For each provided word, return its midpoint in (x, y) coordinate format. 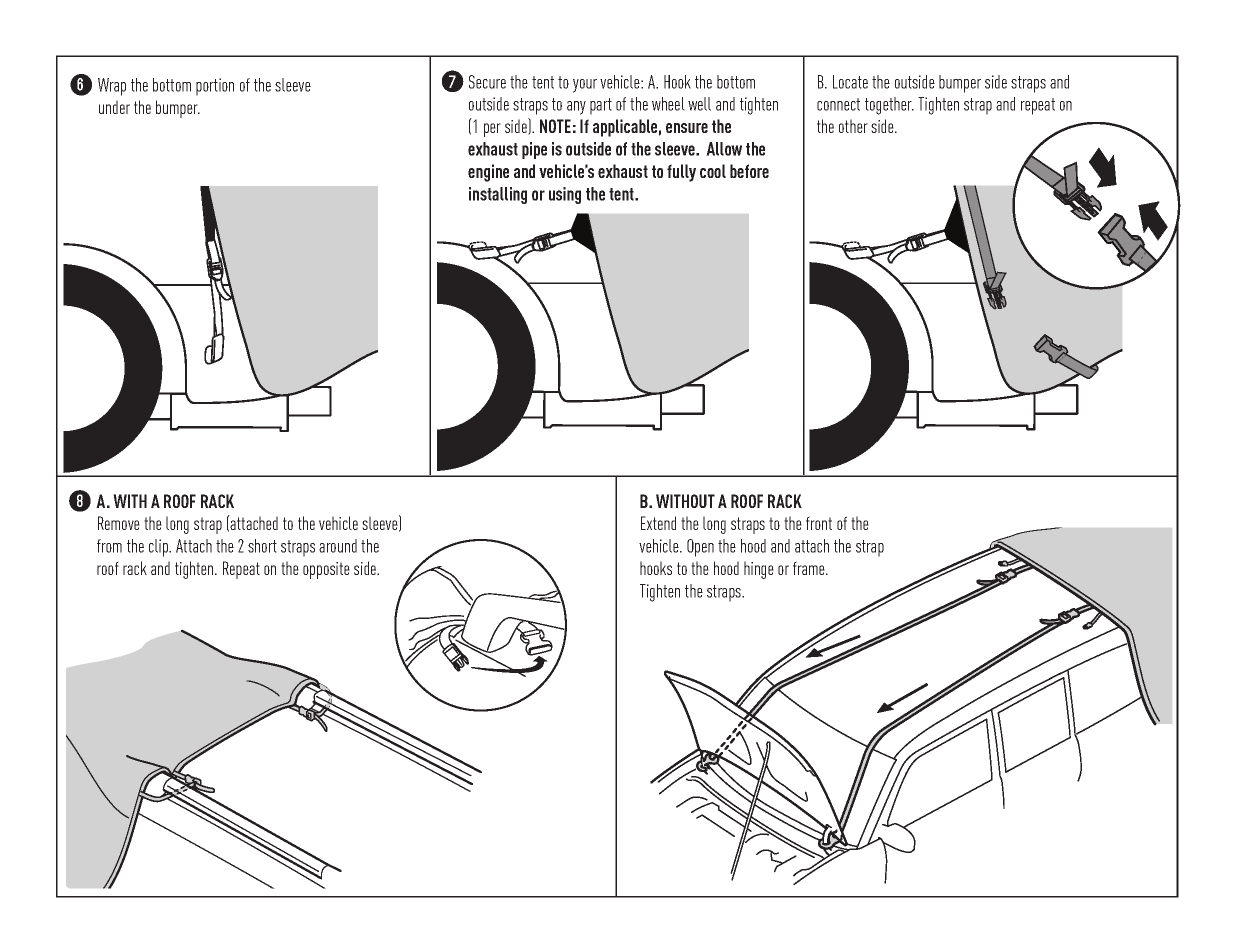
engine (488, 173)
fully (681, 173)
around (338, 546)
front (819, 523)
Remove (119, 523)
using (565, 195)
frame (810, 568)
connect (838, 104)
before (749, 171)
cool (713, 171)
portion (215, 87)
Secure (487, 82)
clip (160, 548)
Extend (658, 523)
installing (498, 195)
